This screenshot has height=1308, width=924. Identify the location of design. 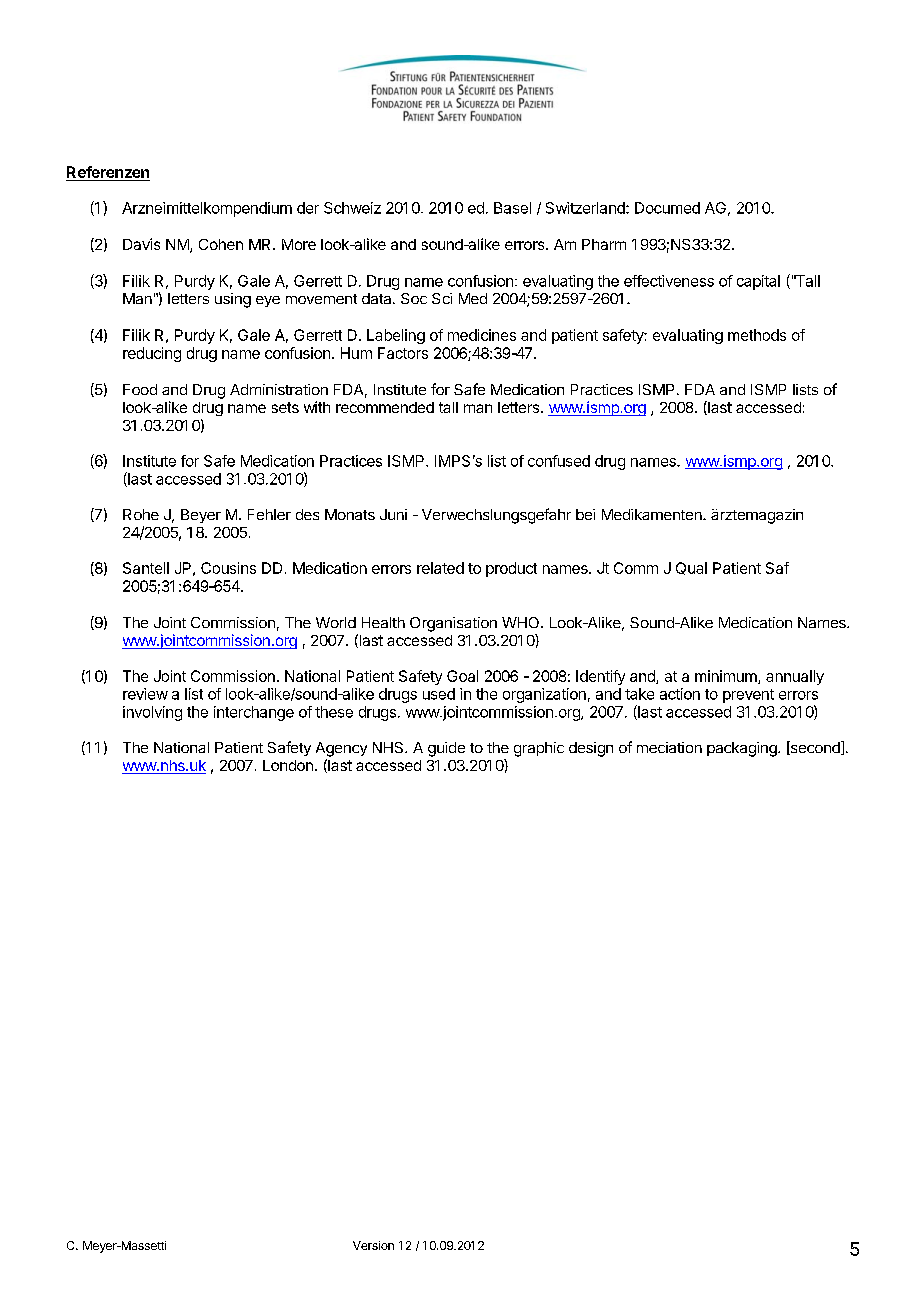
(591, 749).
